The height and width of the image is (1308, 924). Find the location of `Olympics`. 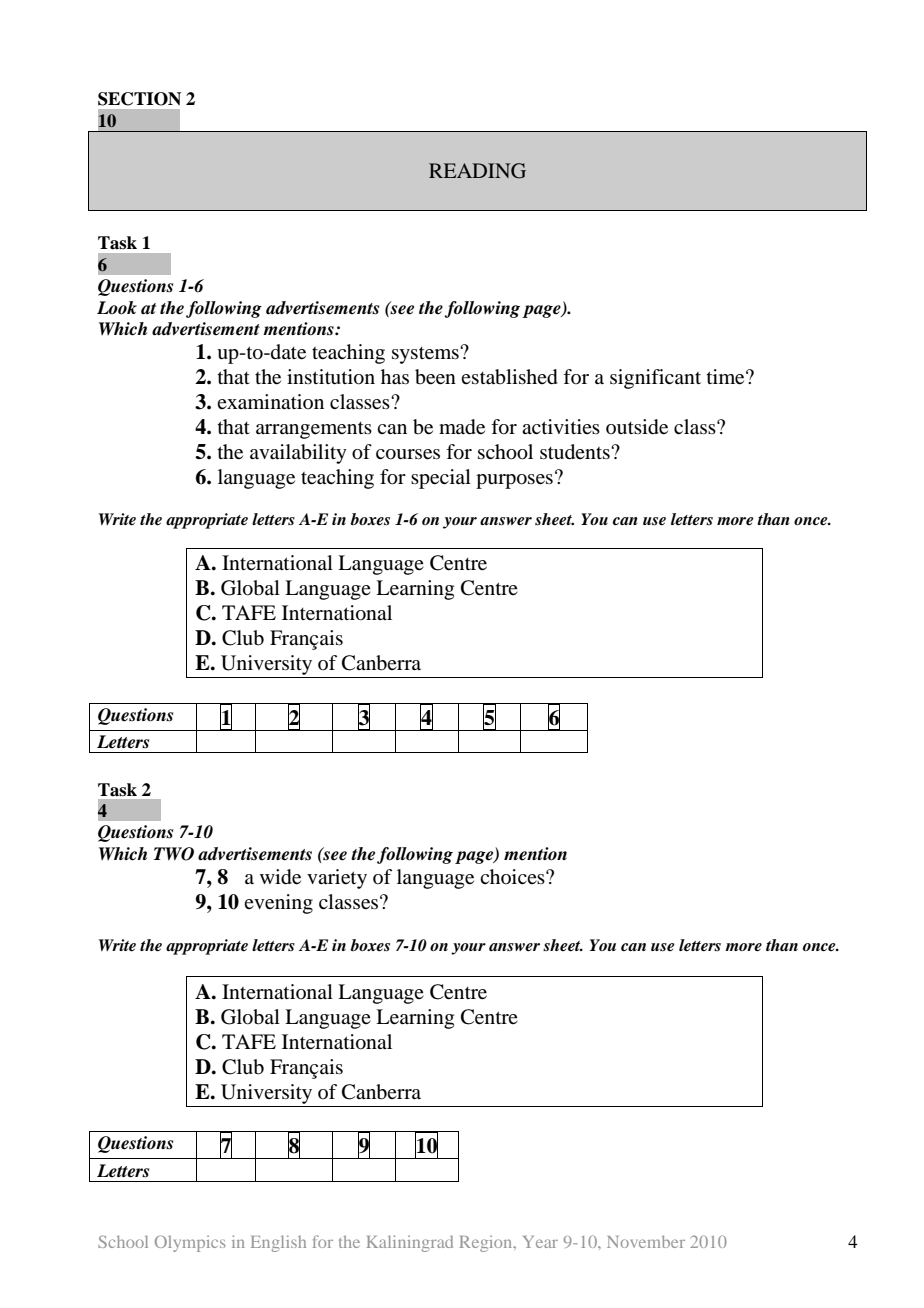

Olympics is located at coordinates (190, 1243).
